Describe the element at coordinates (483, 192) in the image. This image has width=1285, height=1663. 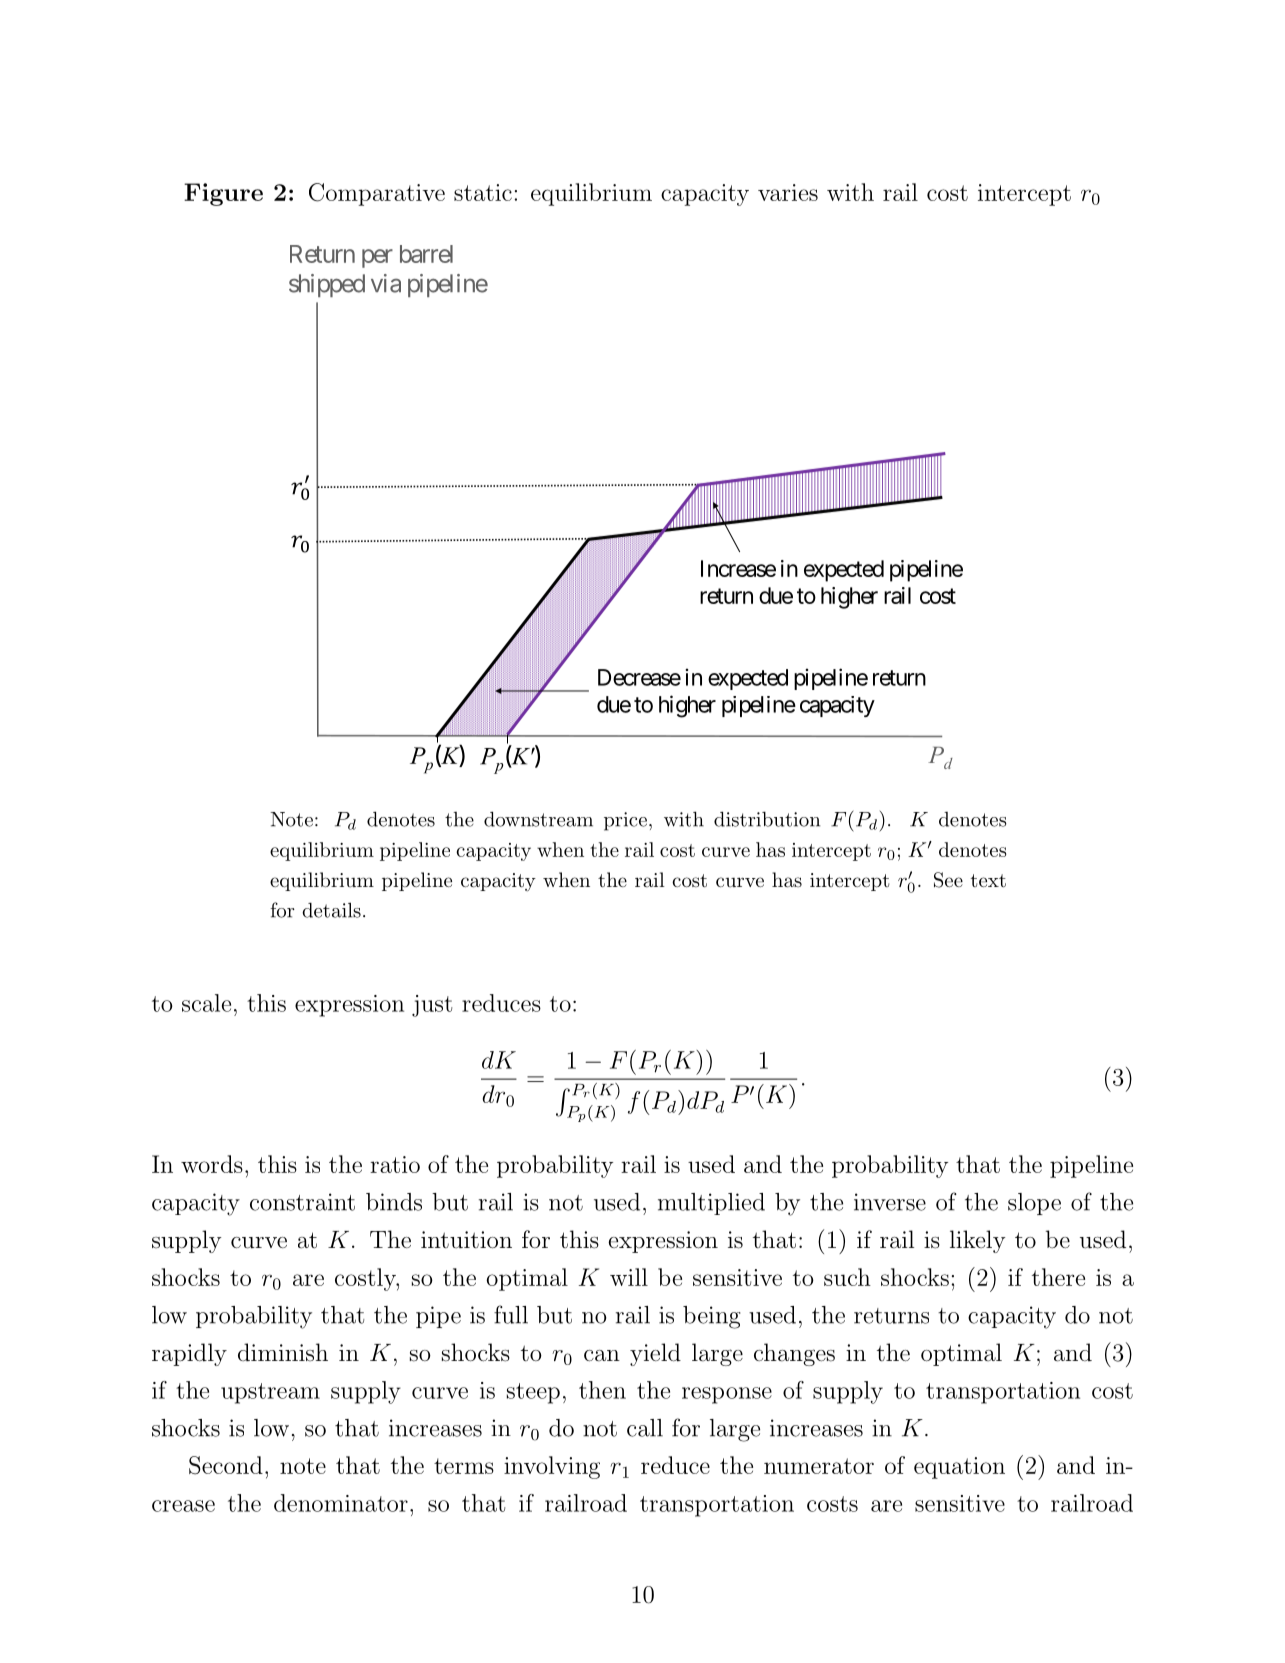
I see `static` at that location.
